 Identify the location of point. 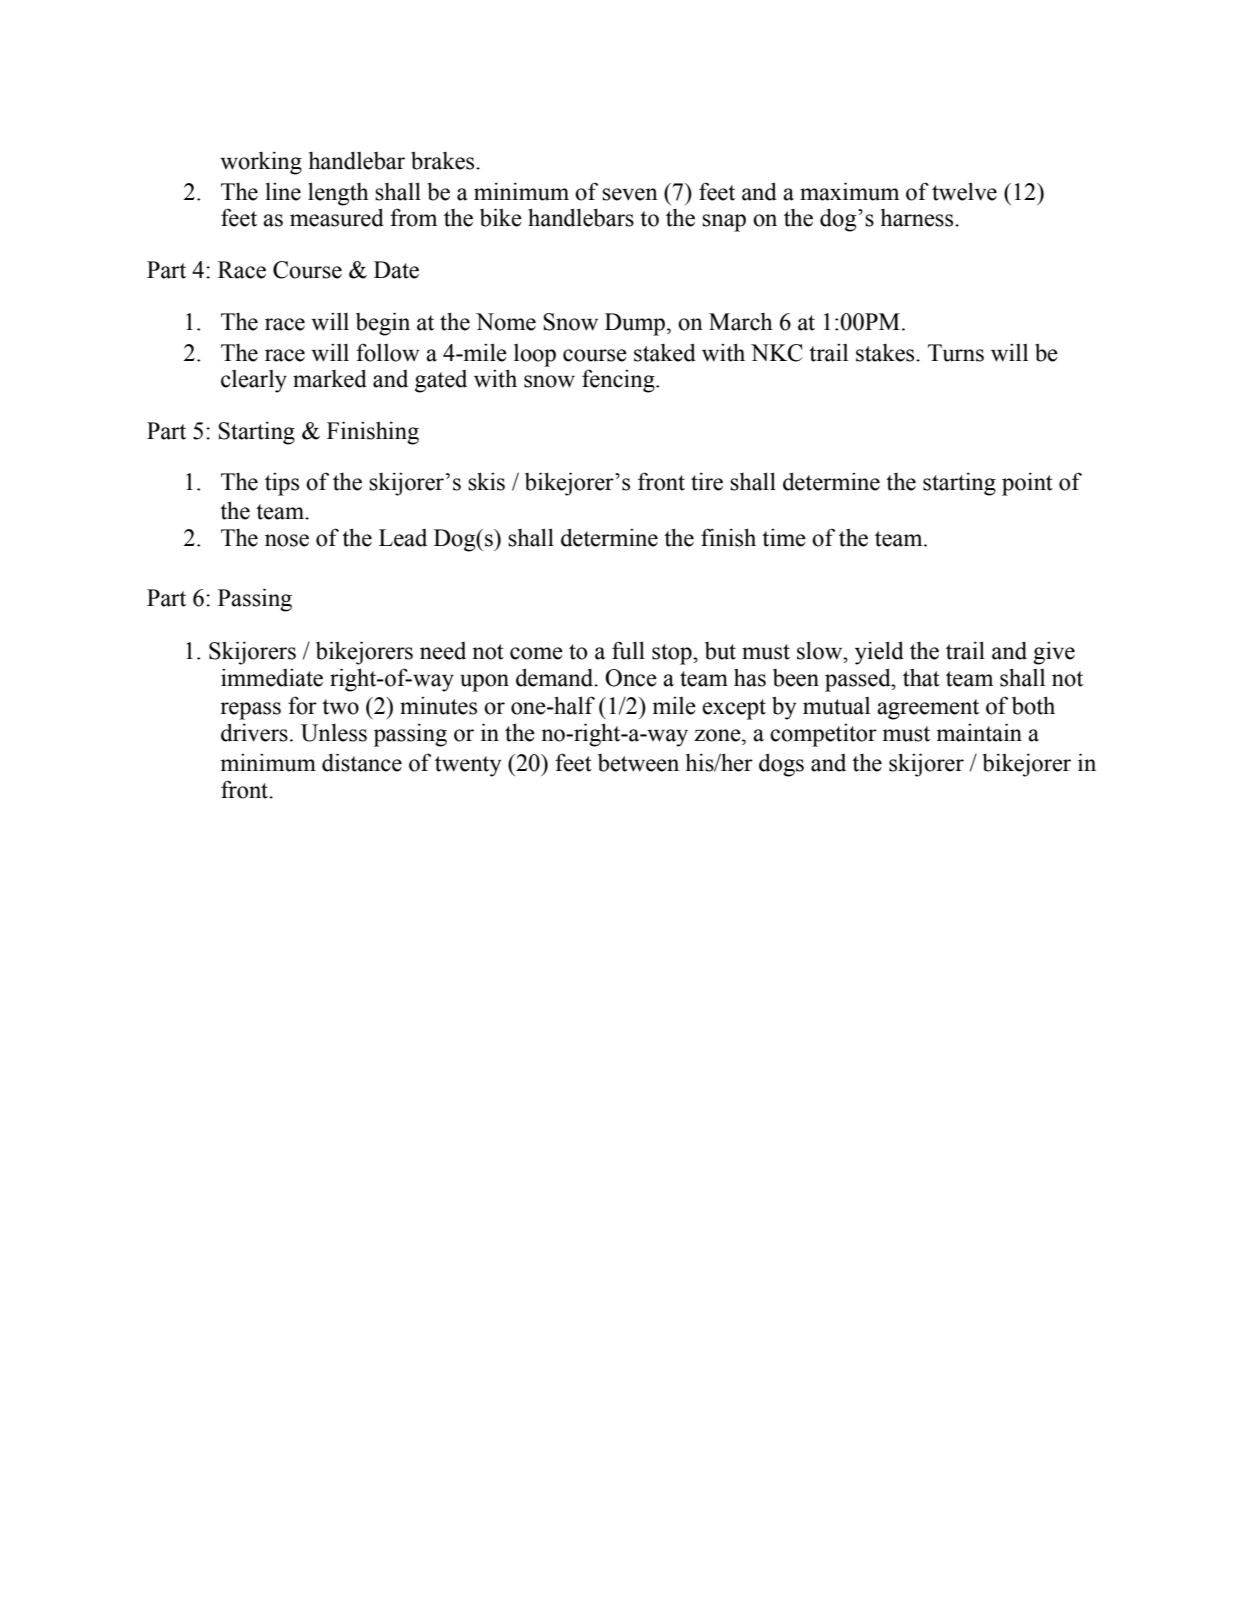
(1027, 484).
